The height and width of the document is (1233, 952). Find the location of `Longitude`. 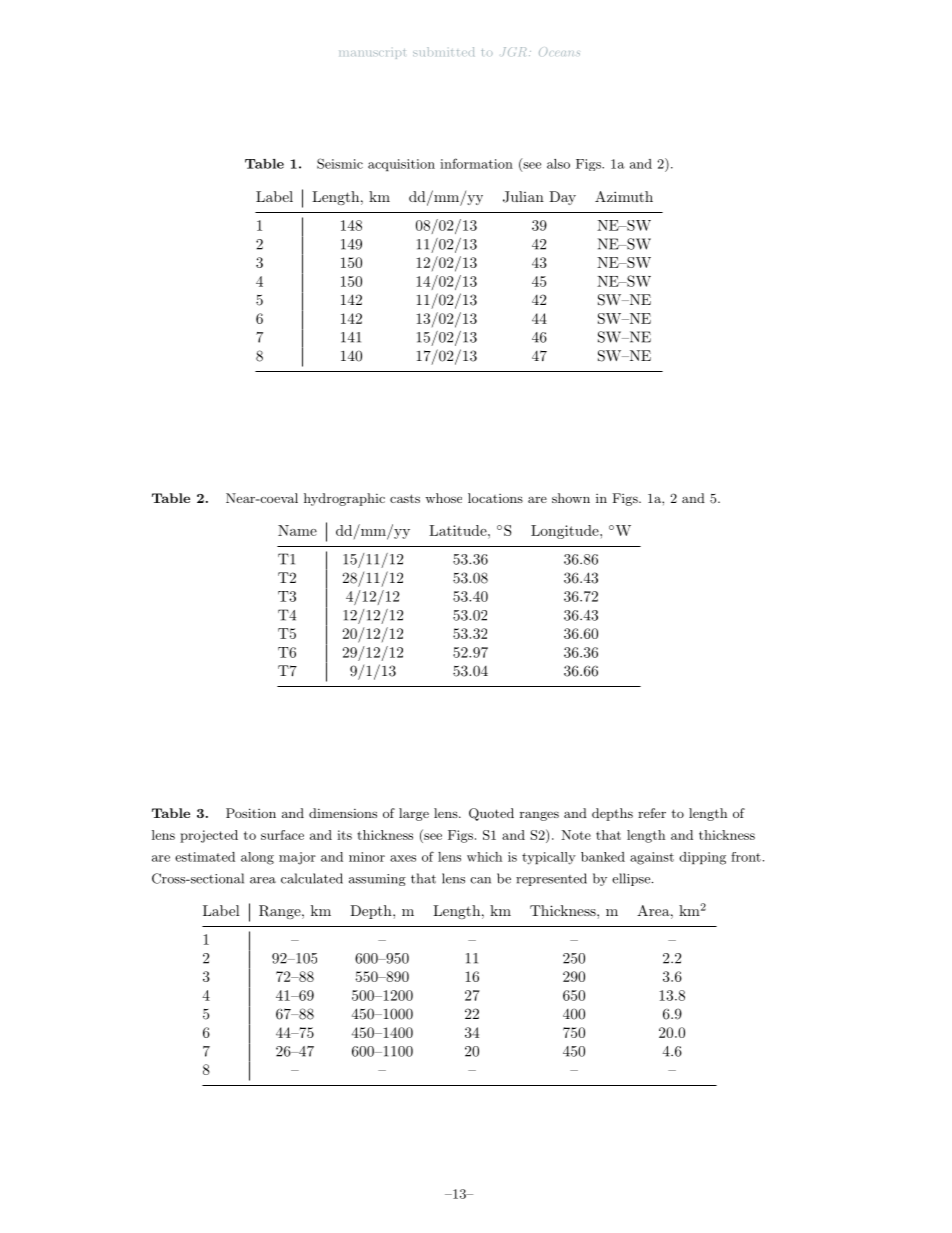

Longitude is located at coordinates (566, 532).
